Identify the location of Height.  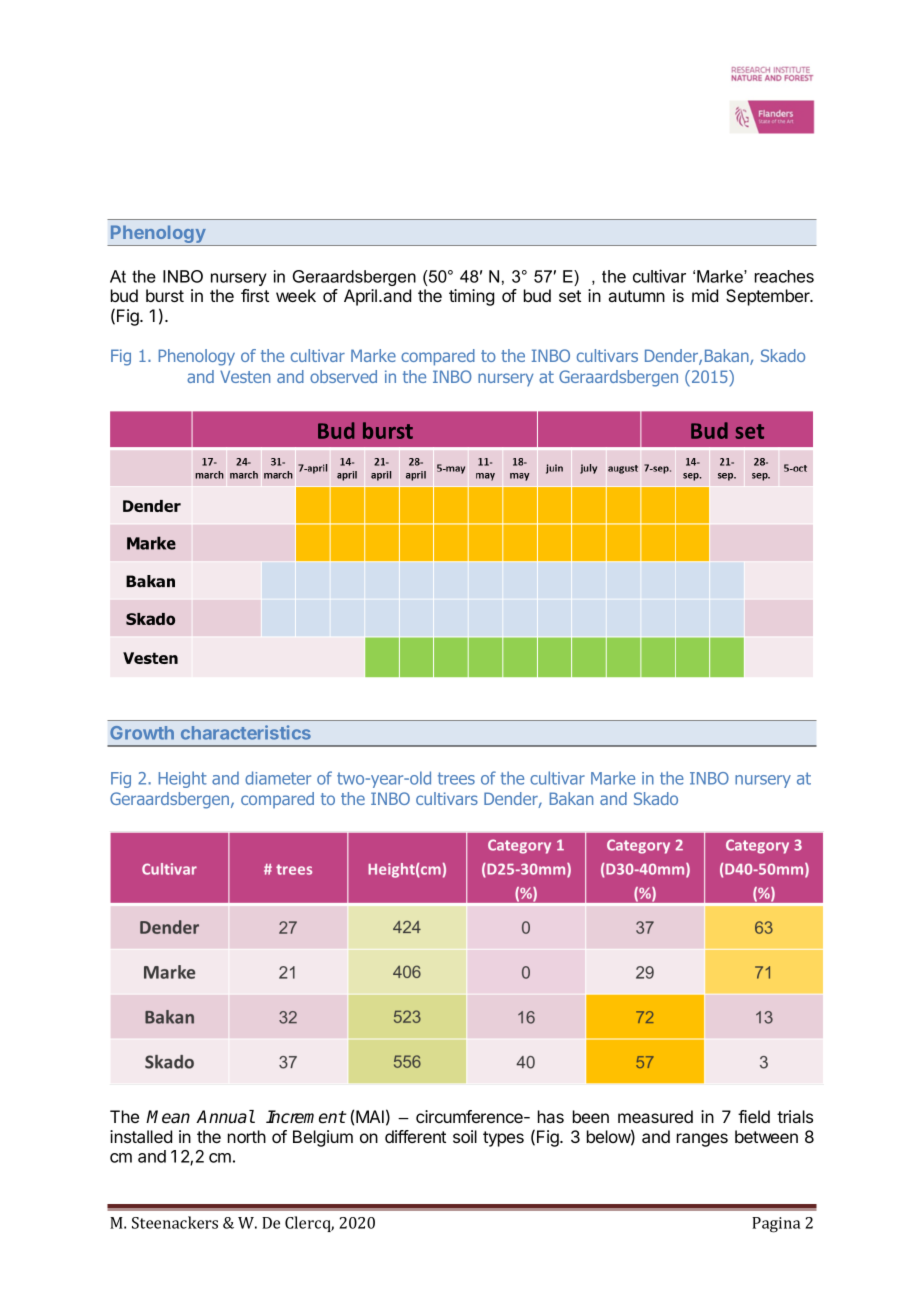
(183, 779).
